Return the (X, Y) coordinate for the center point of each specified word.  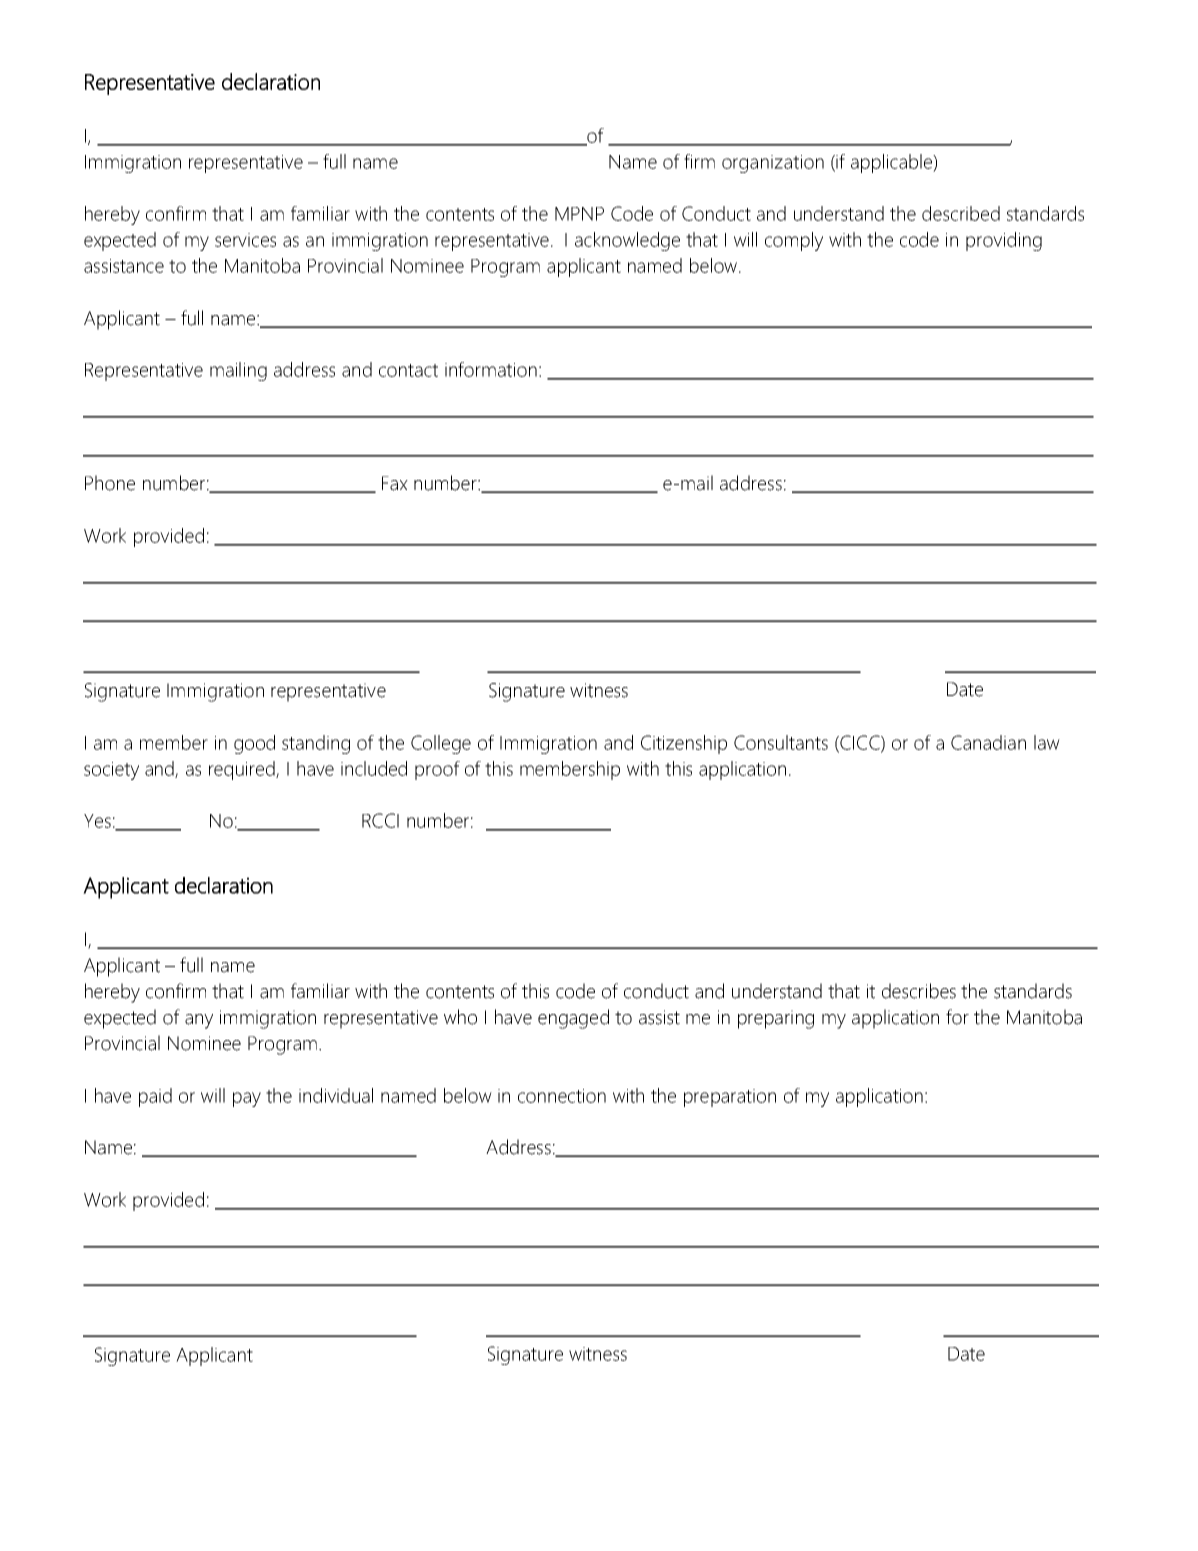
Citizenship (684, 744)
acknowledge (627, 241)
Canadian (988, 742)
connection (562, 1096)
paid (155, 1097)
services (245, 240)
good (254, 744)
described (961, 213)
